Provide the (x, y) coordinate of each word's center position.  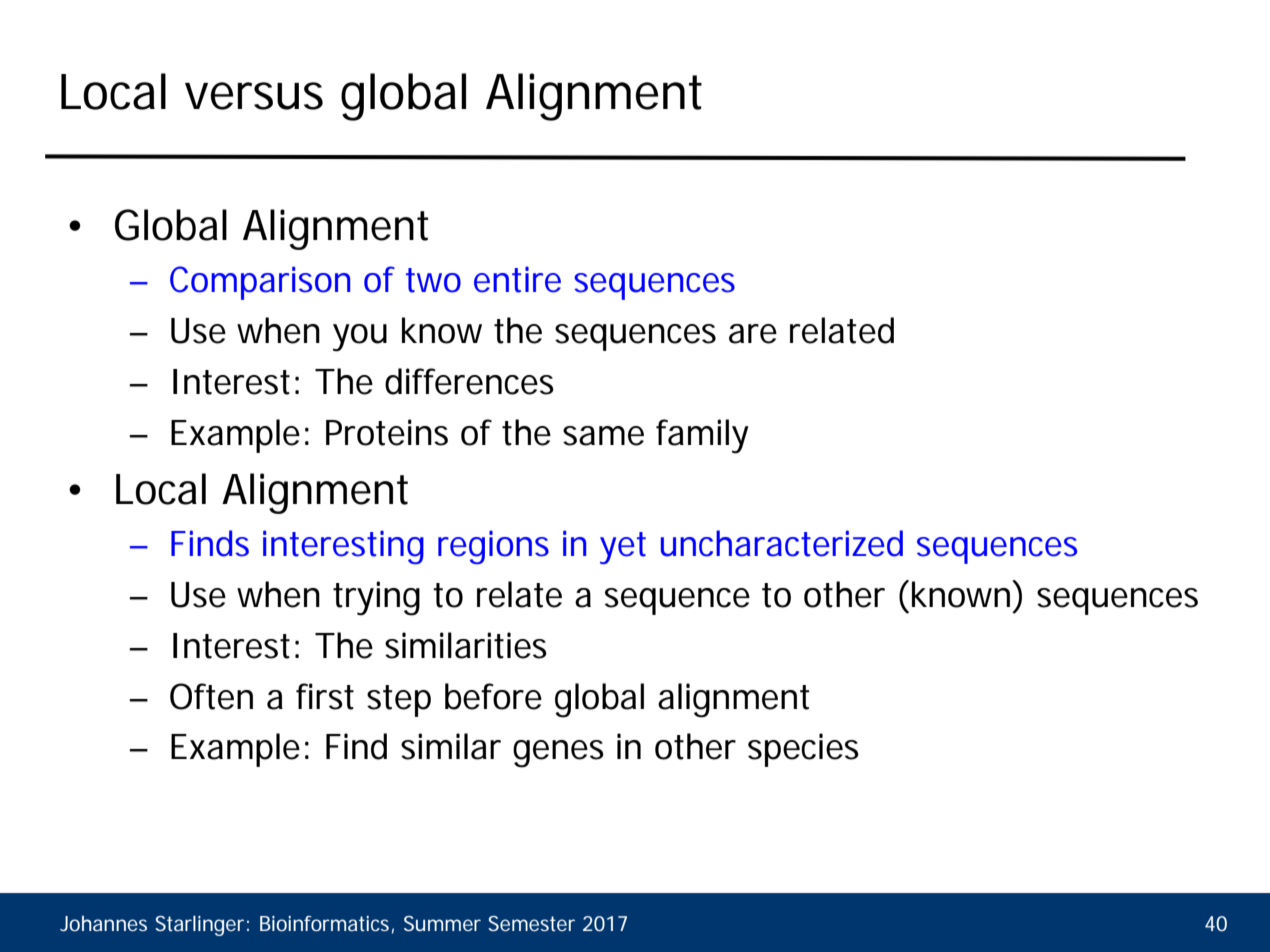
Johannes (103, 923)
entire (517, 279)
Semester (531, 923)
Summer (442, 923)
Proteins (387, 432)
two (433, 280)
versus (254, 96)
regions (493, 547)
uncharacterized (782, 543)
